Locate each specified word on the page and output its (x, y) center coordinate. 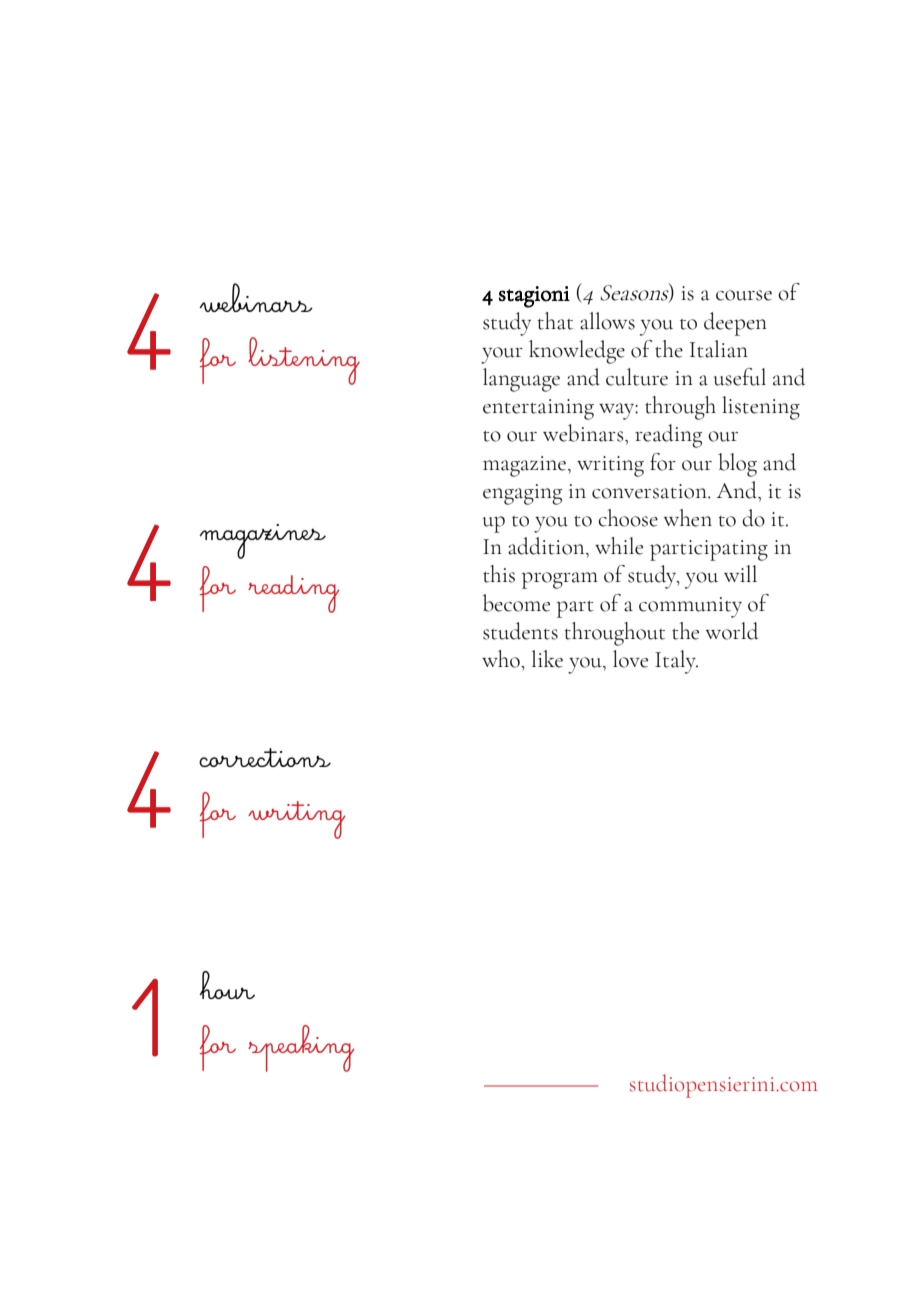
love (630, 659)
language (521, 380)
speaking (301, 1048)
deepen (735, 324)
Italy (676, 662)
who (502, 659)
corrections (265, 757)
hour (227, 985)
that (555, 321)
